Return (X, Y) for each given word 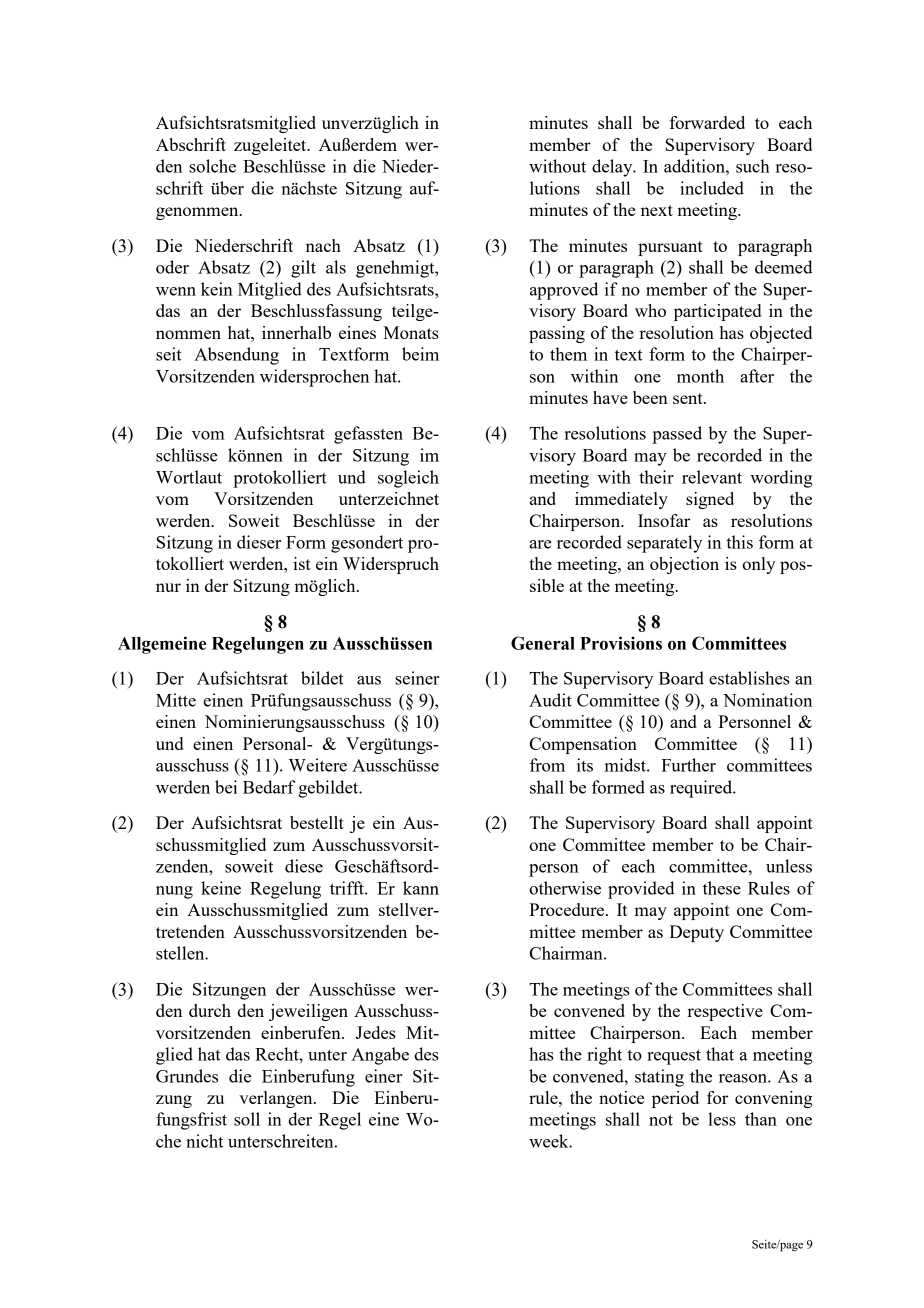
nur (168, 587)
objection (684, 565)
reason (744, 1078)
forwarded (707, 122)
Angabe (380, 1056)
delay (613, 168)
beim (420, 354)
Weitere (318, 765)
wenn (176, 291)
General (543, 643)
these (722, 888)
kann (421, 888)
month (700, 376)
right (604, 1056)
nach (323, 245)
